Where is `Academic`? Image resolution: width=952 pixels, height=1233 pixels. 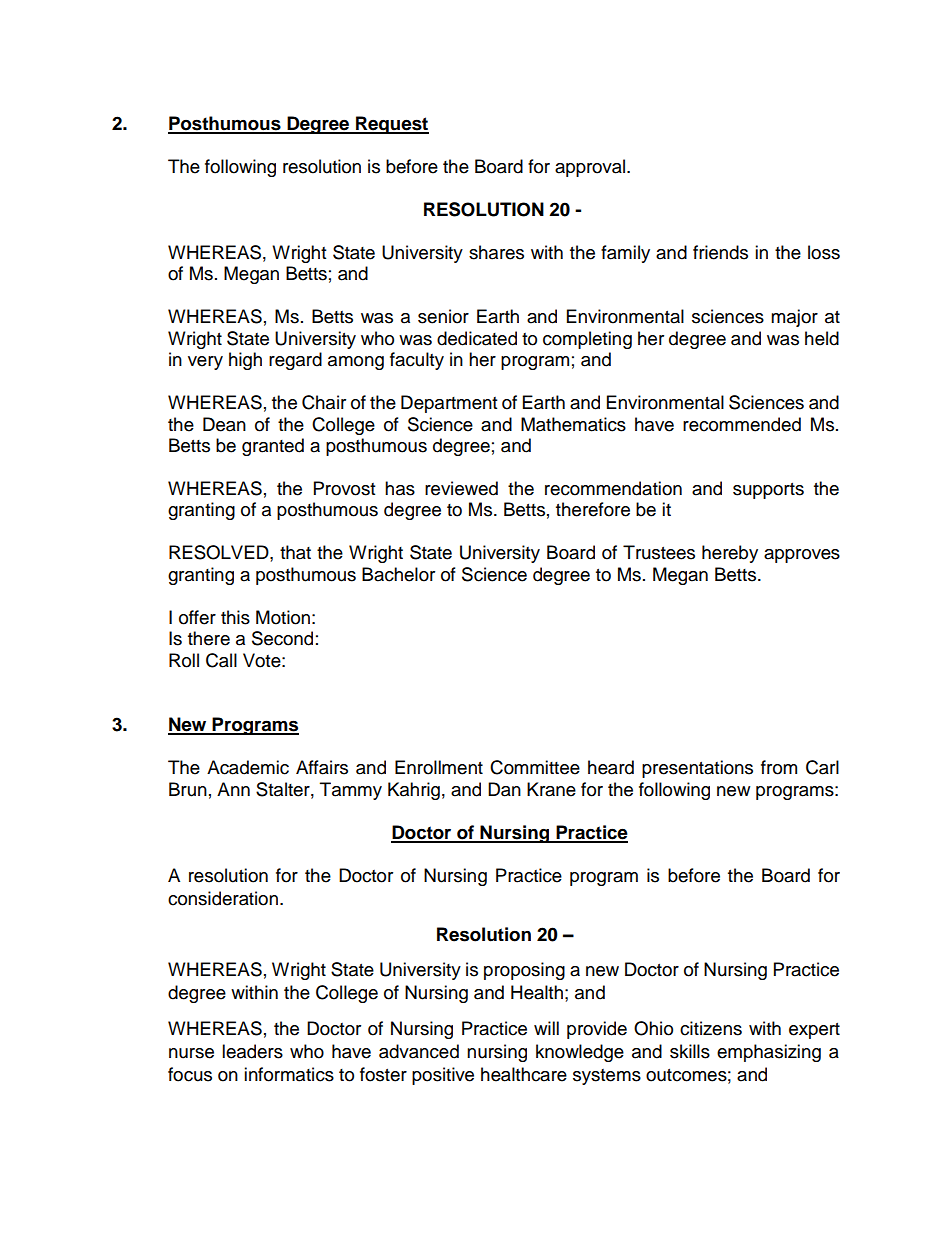 Academic is located at coordinates (248, 767).
